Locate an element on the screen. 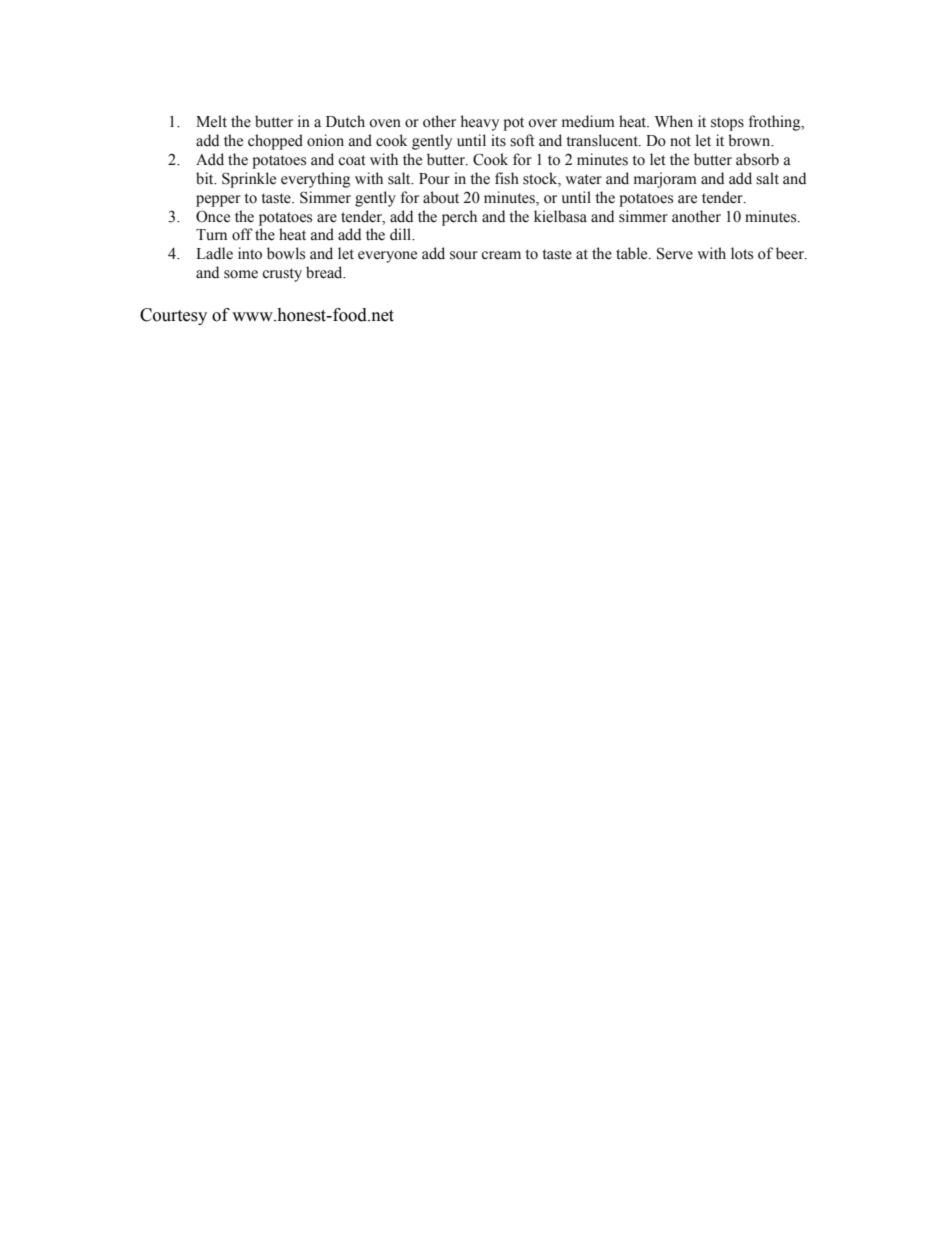 This screenshot has width=952, height=1233. Courtesy is located at coordinates (173, 316).
